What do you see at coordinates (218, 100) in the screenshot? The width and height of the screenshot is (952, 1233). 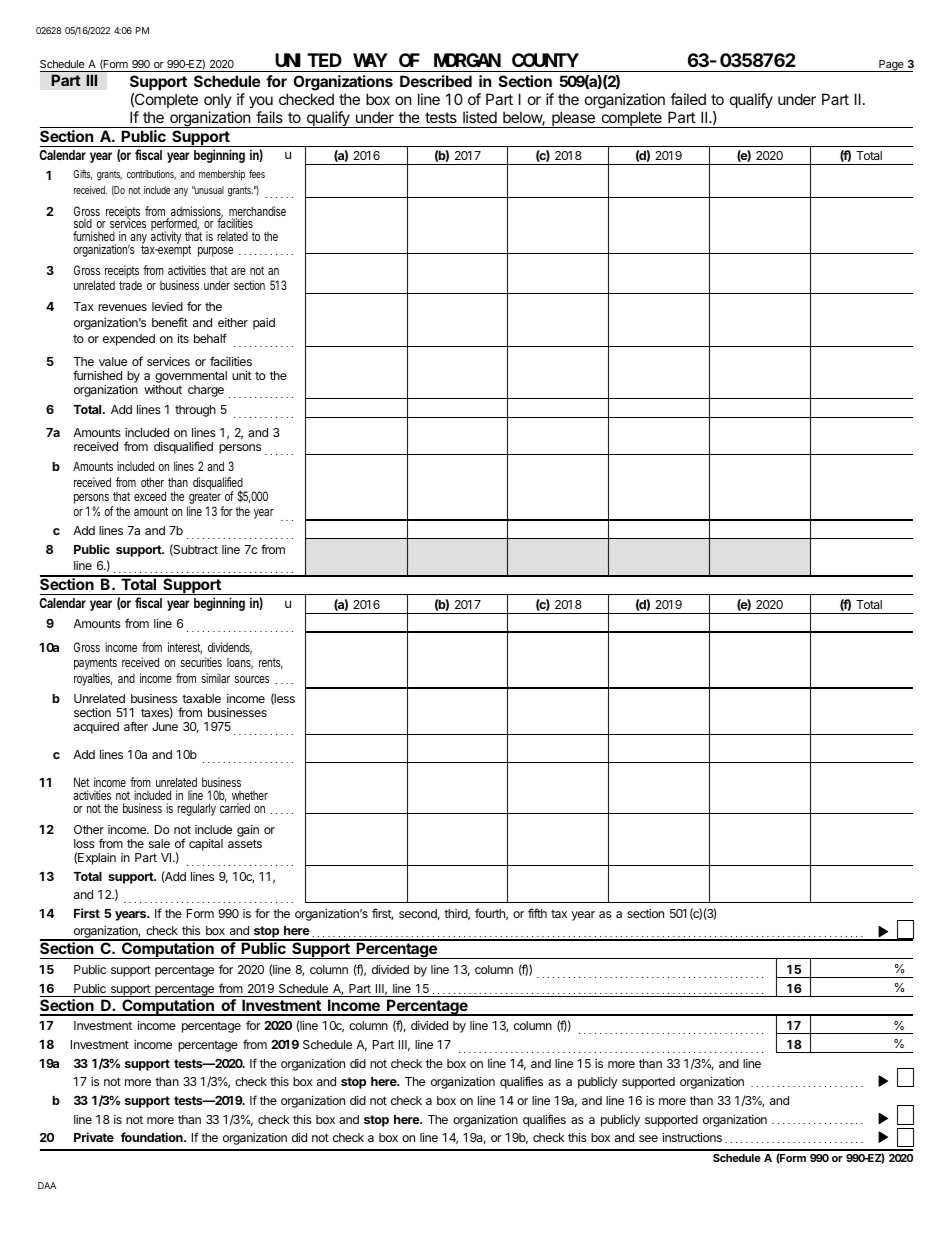 I see `only` at bounding box center [218, 100].
